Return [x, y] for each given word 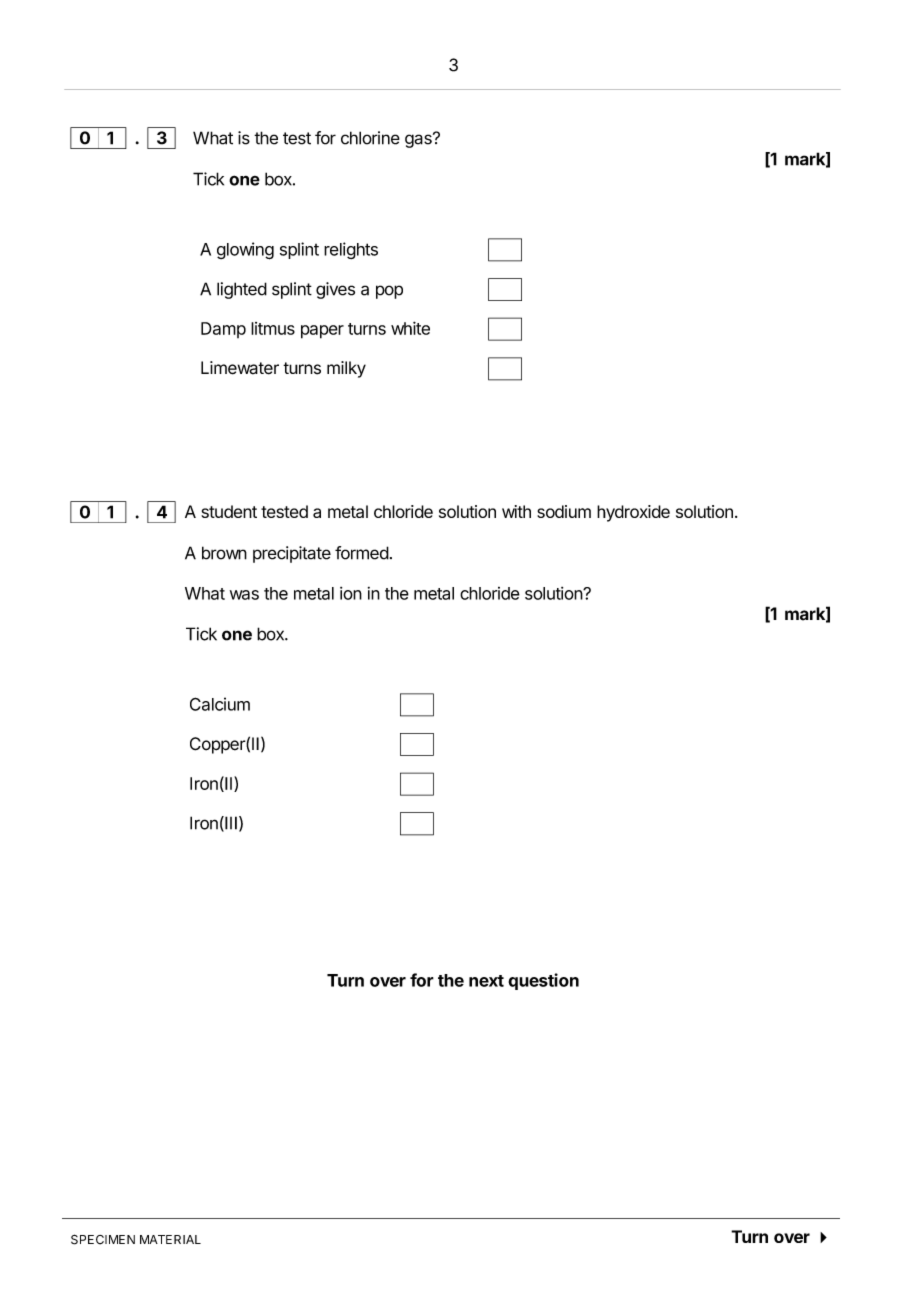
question [543, 981]
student [229, 511]
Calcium [220, 704]
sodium [564, 511]
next [486, 981]
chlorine [370, 138]
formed [362, 553]
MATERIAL [170, 1239]
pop [389, 292]
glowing [245, 251]
